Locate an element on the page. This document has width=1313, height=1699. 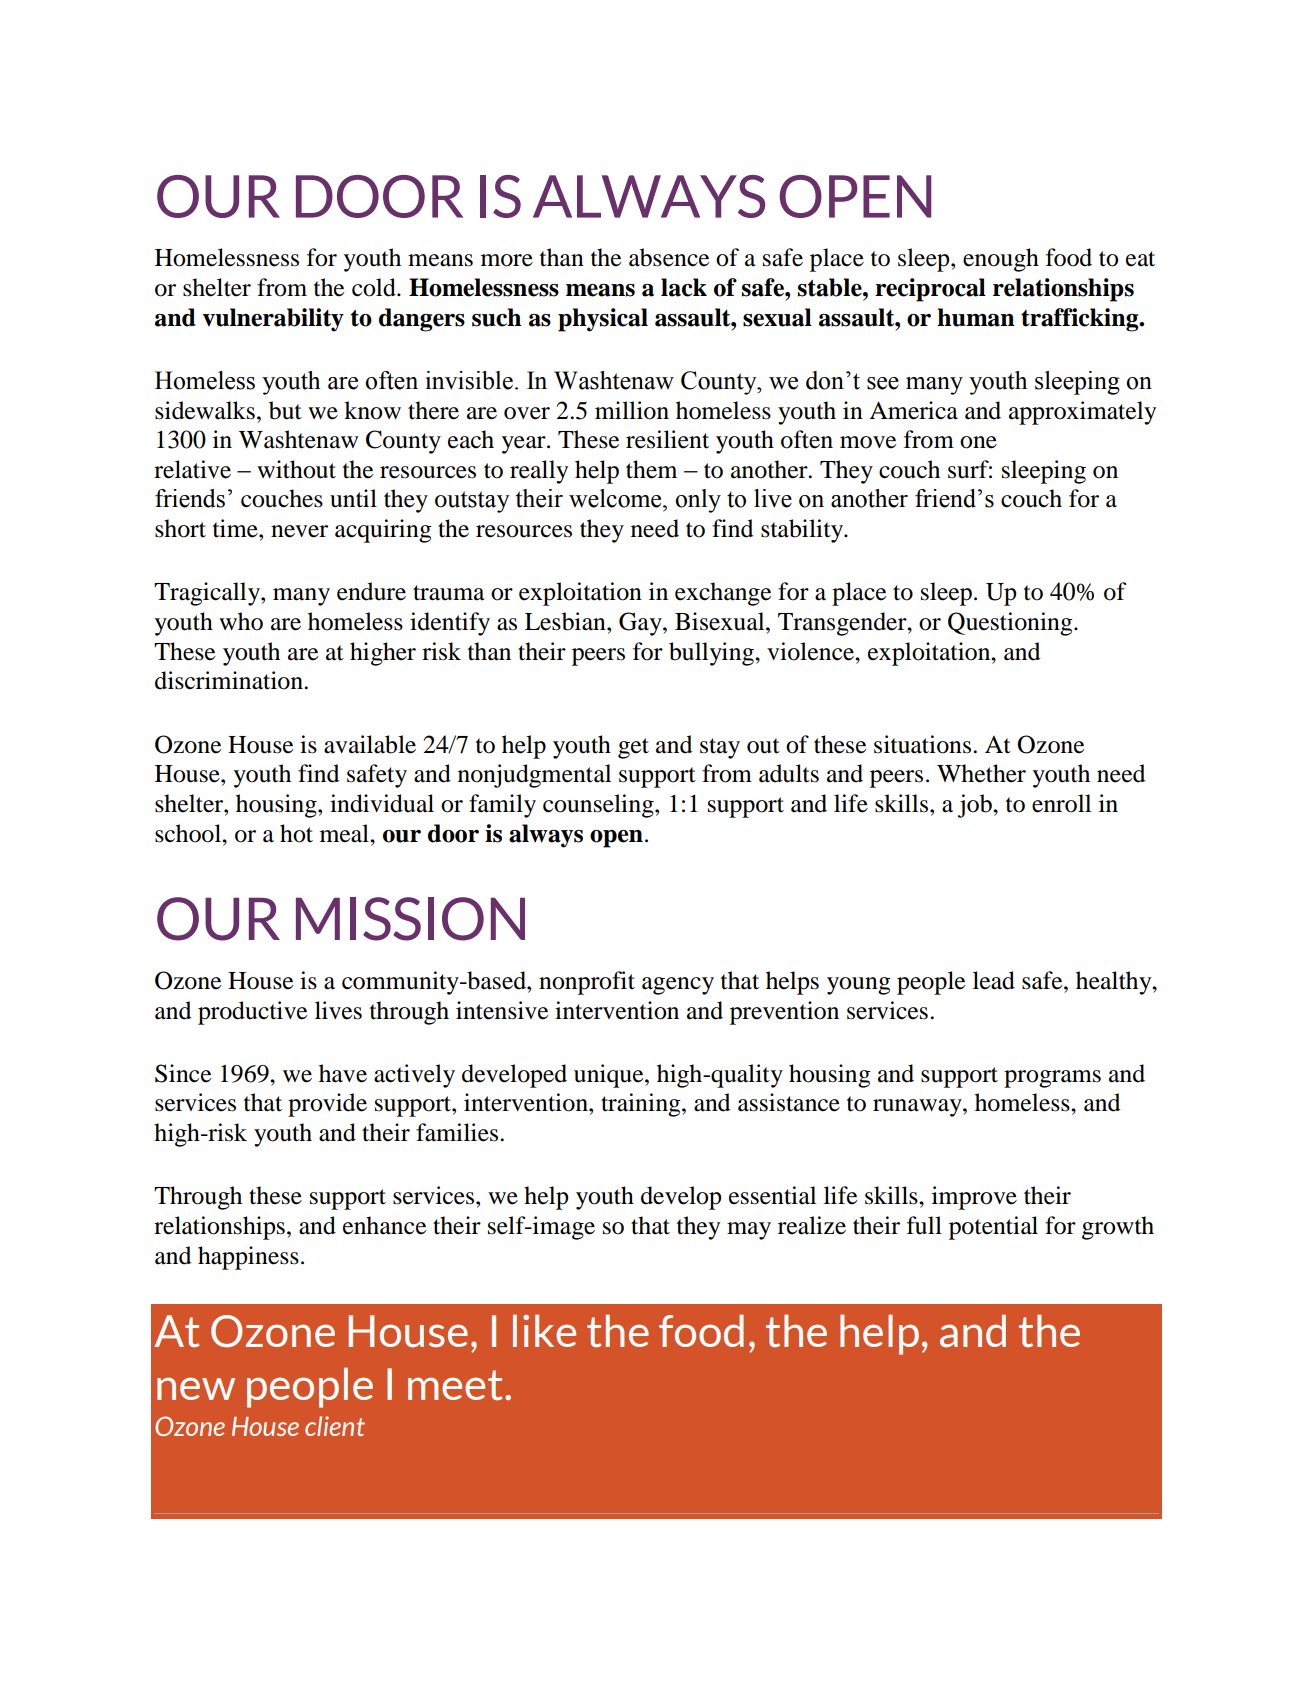
lack is located at coordinates (684, 287).
